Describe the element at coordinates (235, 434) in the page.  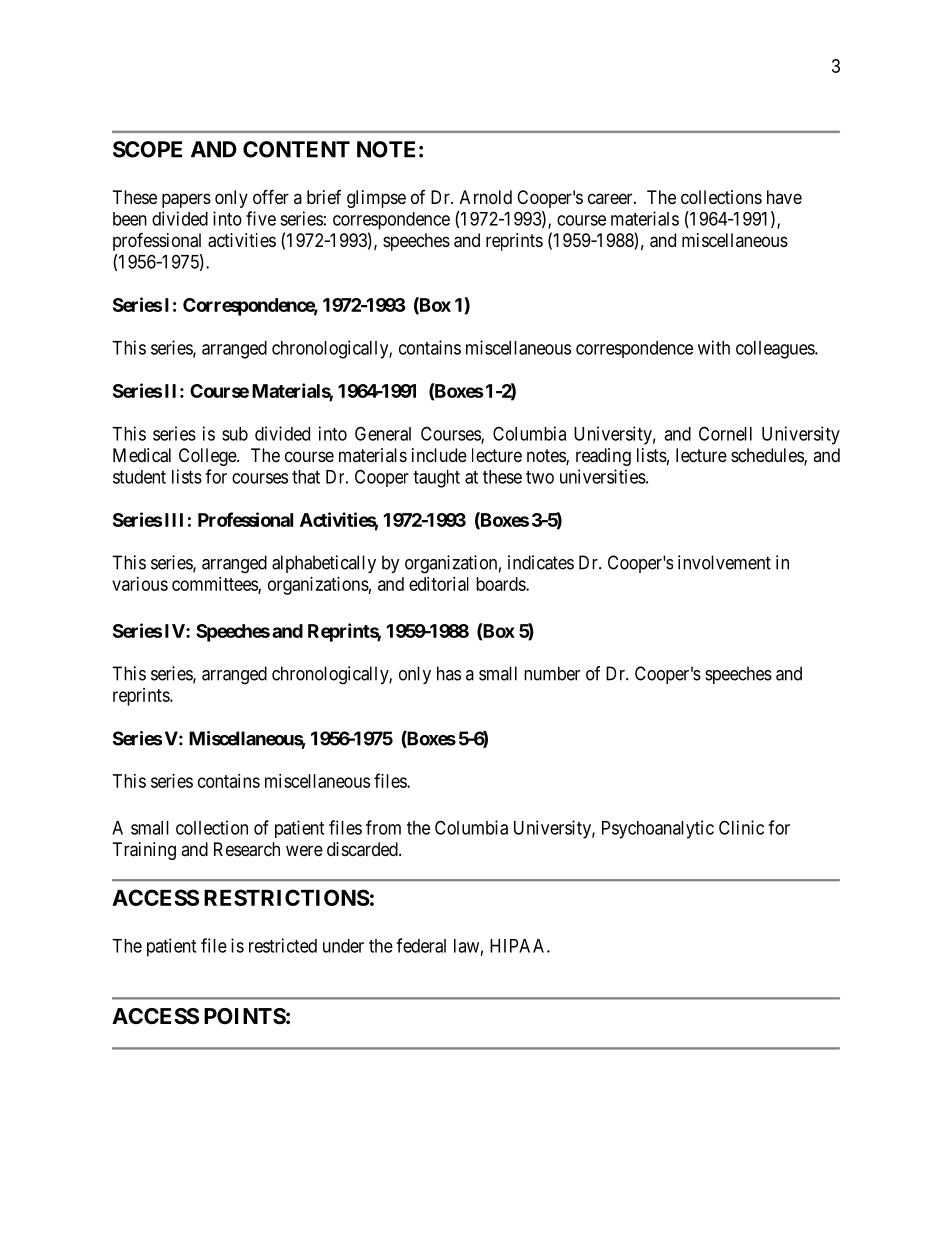
I see `sub` at that location.
